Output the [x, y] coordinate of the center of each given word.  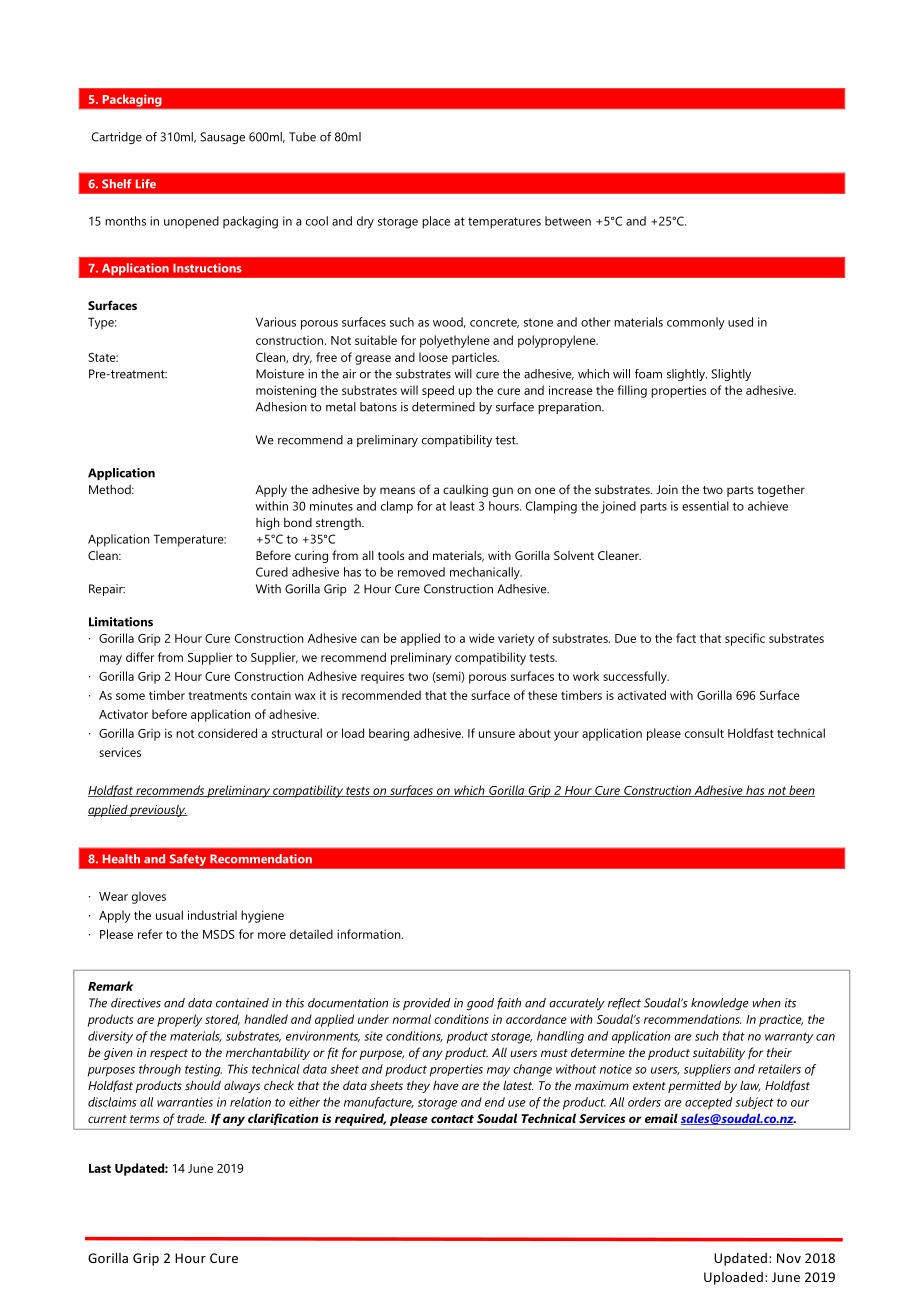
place [436, 222]
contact [452, 1119]
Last [100, 1168]
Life [146, 184]
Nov [789, 1258]
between [568, 221]
